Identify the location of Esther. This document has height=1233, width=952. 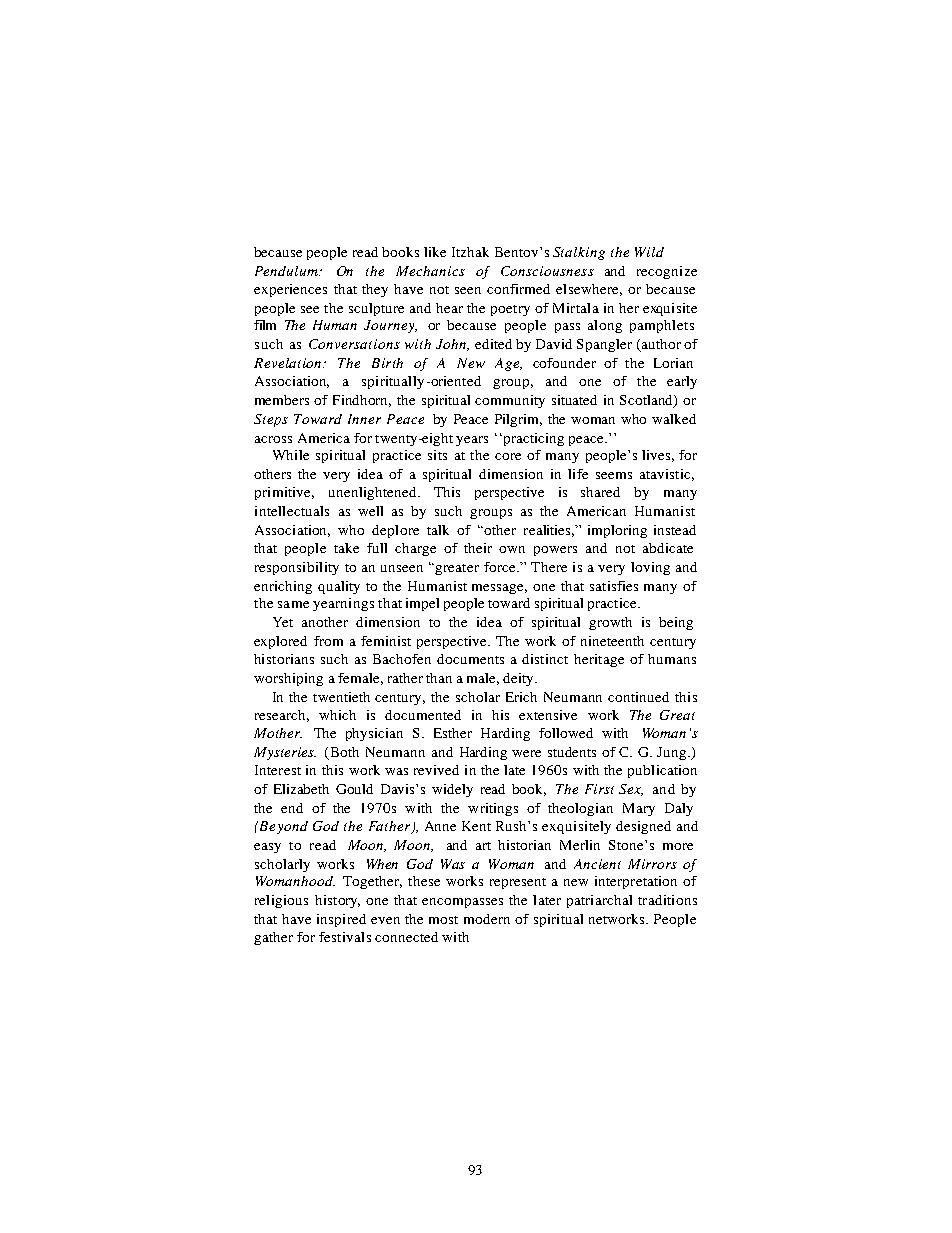
(453, 733).
